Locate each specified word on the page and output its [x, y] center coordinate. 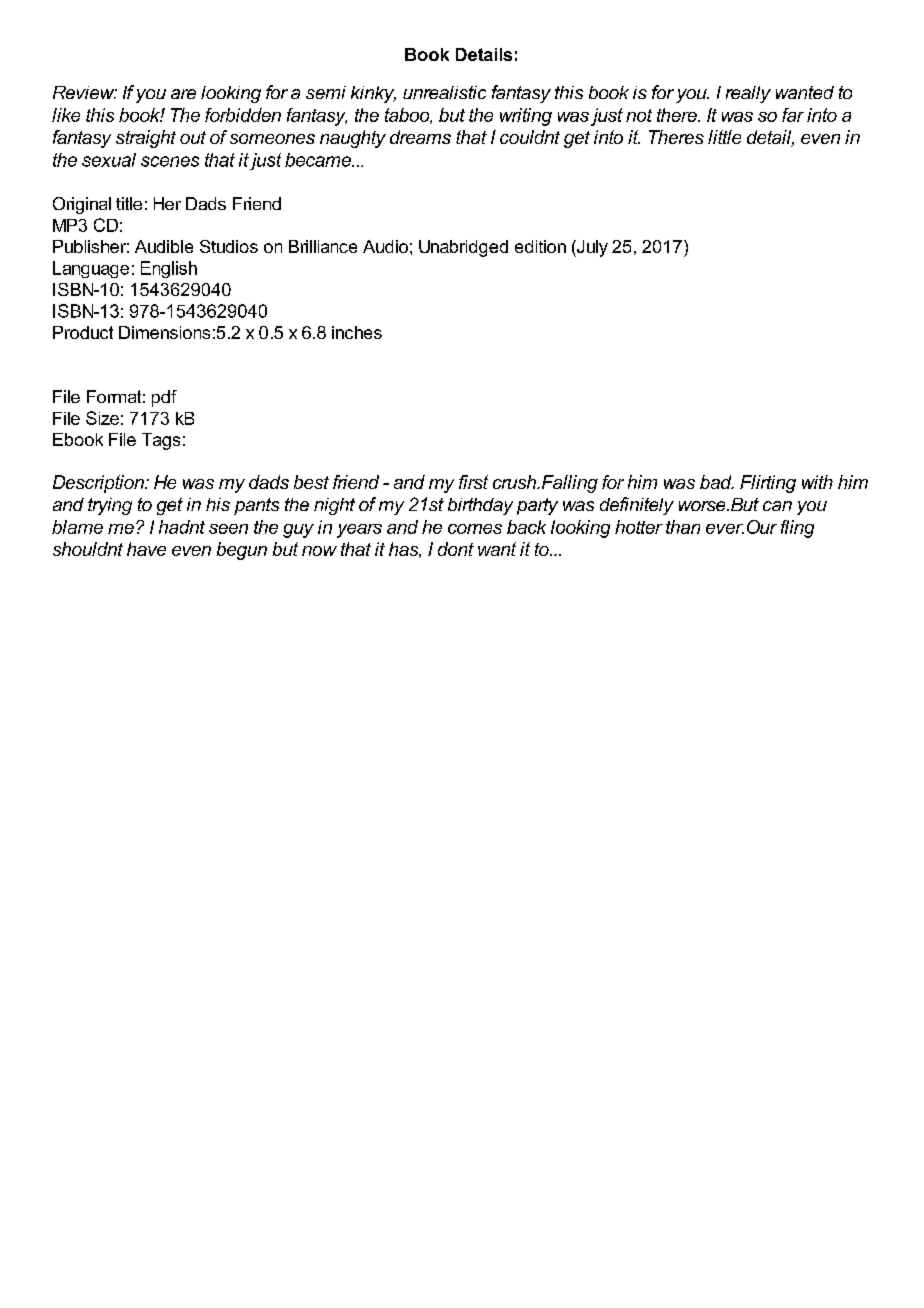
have [146, 549]
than [683, 527]
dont [456, 549]
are [183, 94]
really [748, 94]
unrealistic [444, 92]
